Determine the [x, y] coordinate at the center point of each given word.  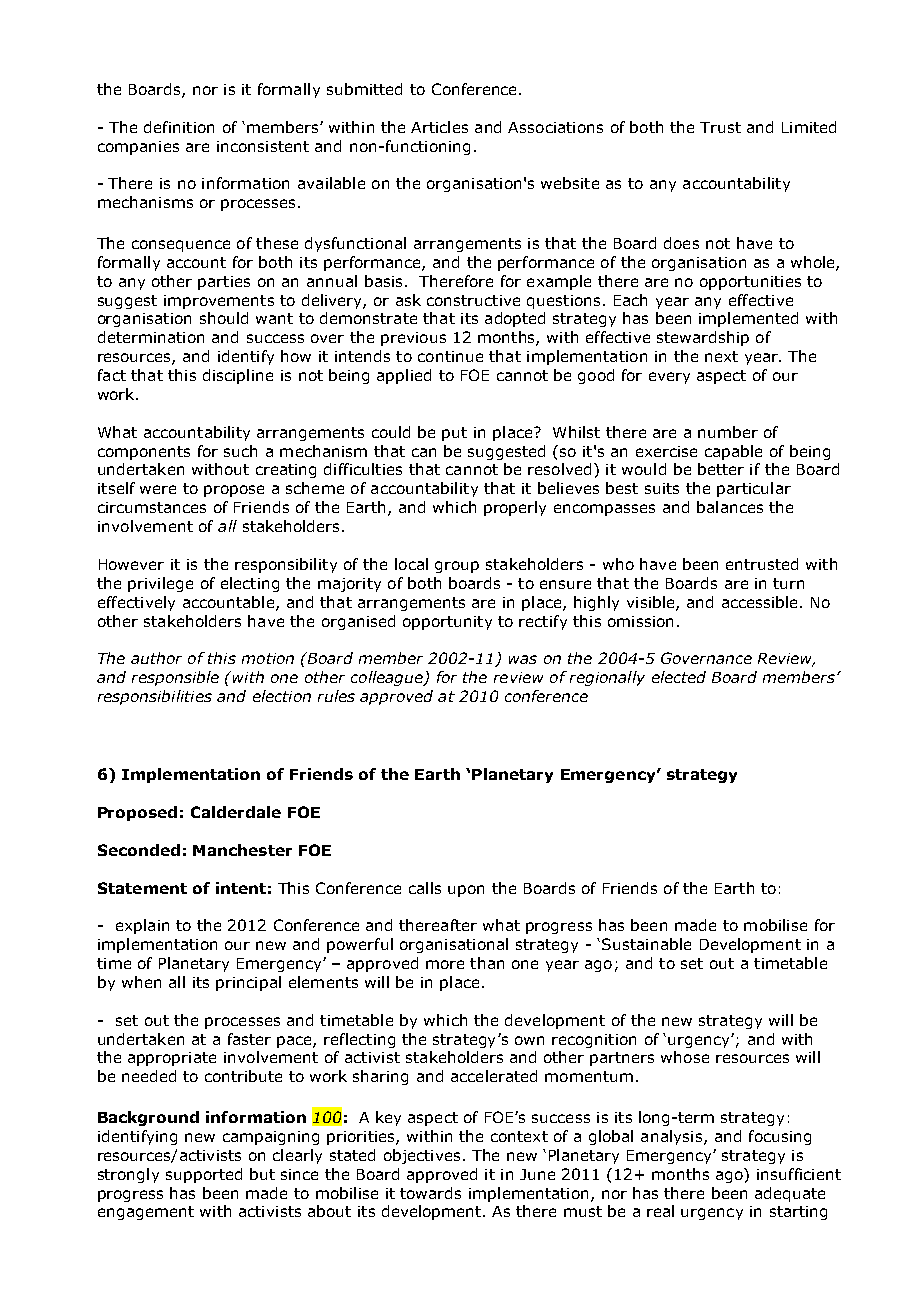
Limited [809, 127]
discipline [238, 376]
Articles [439, 127]
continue [450, 356]
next [721, 356]
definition [179, 127]
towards [430, 1193]
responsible [175, 678]
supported [204, 1175]
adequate [790, 1194]
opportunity [447, 623]
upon [466, 891]
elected [679, 677]
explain [142, 926]
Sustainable [646, 944]
